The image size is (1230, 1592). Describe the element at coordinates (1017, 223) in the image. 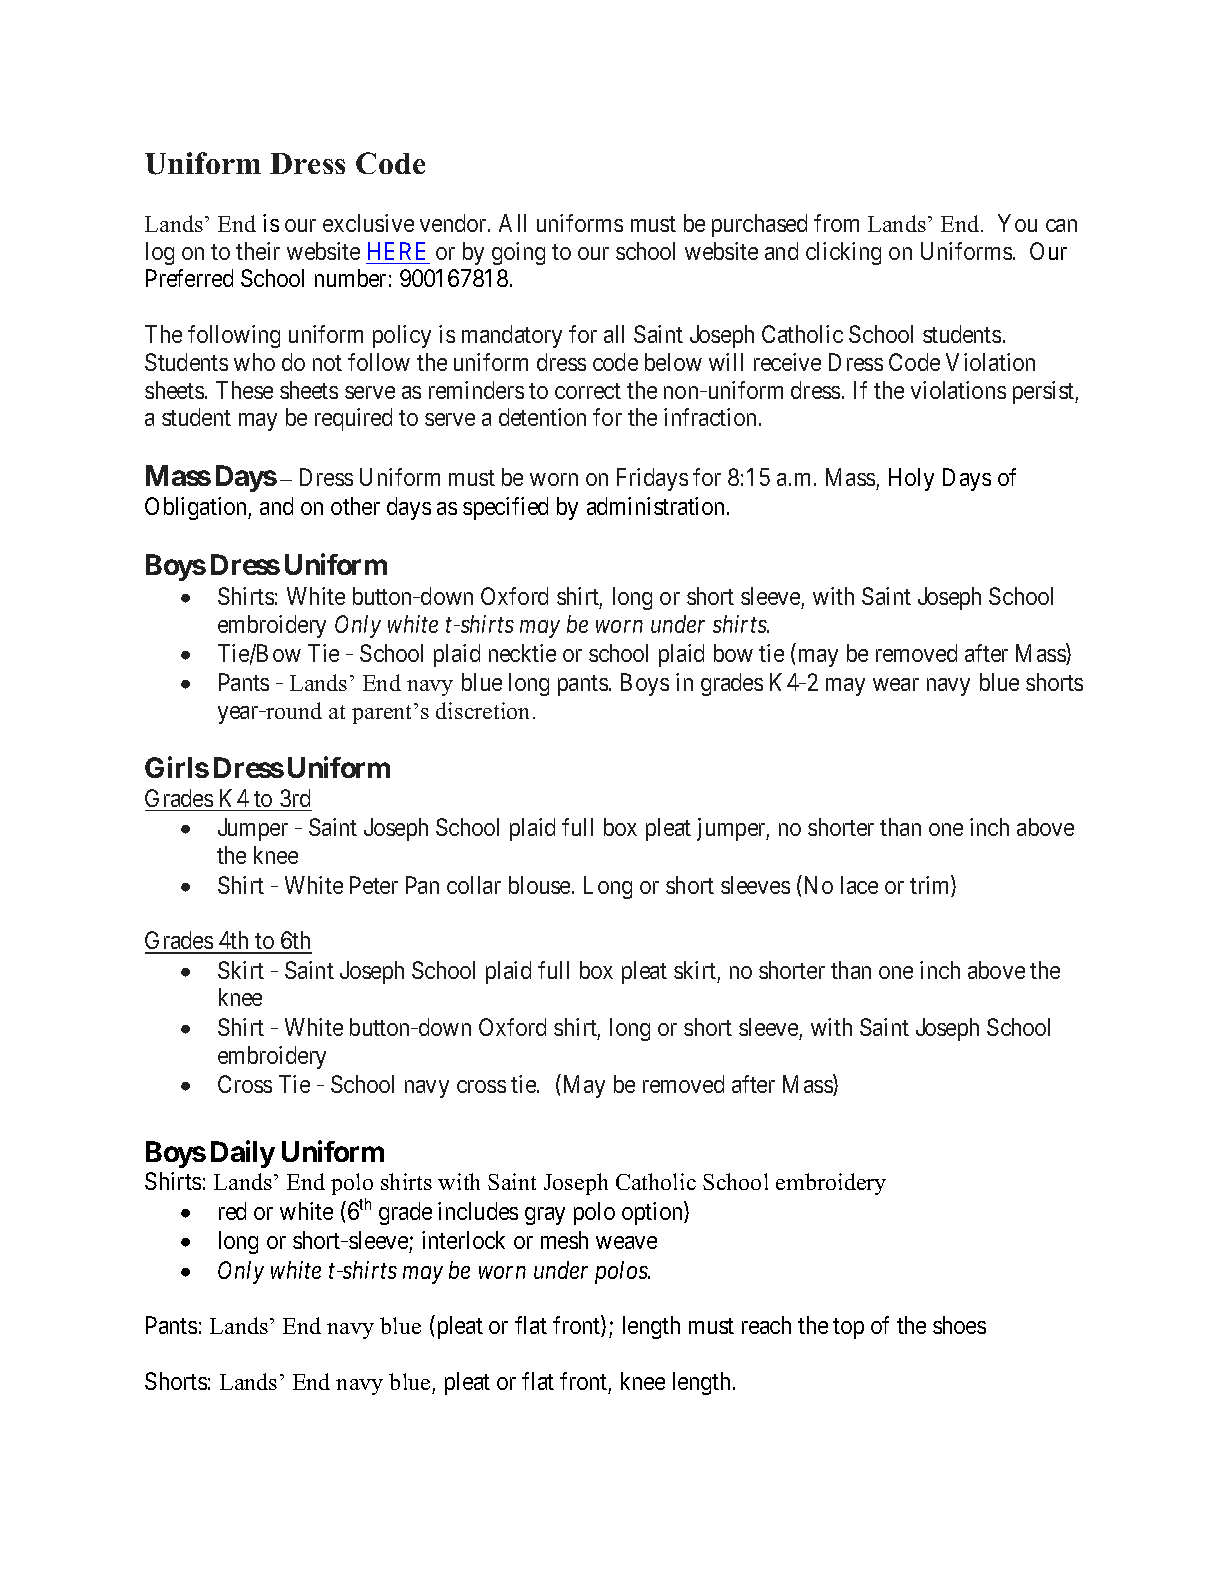

I see `You` at that location.
